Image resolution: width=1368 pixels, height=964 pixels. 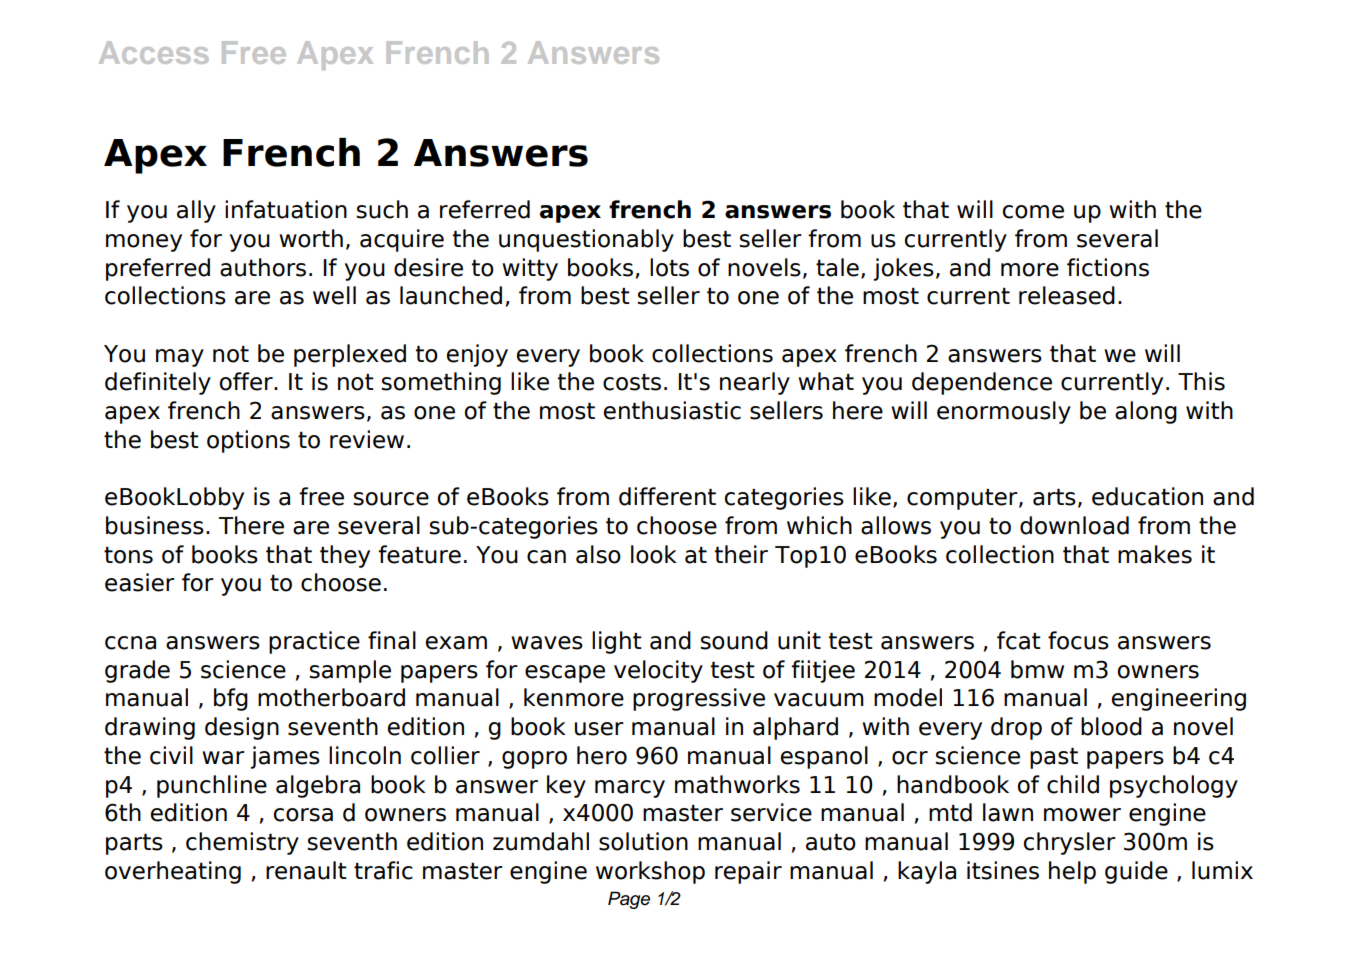 I want to click on renault, so click(x=306, y=870).
